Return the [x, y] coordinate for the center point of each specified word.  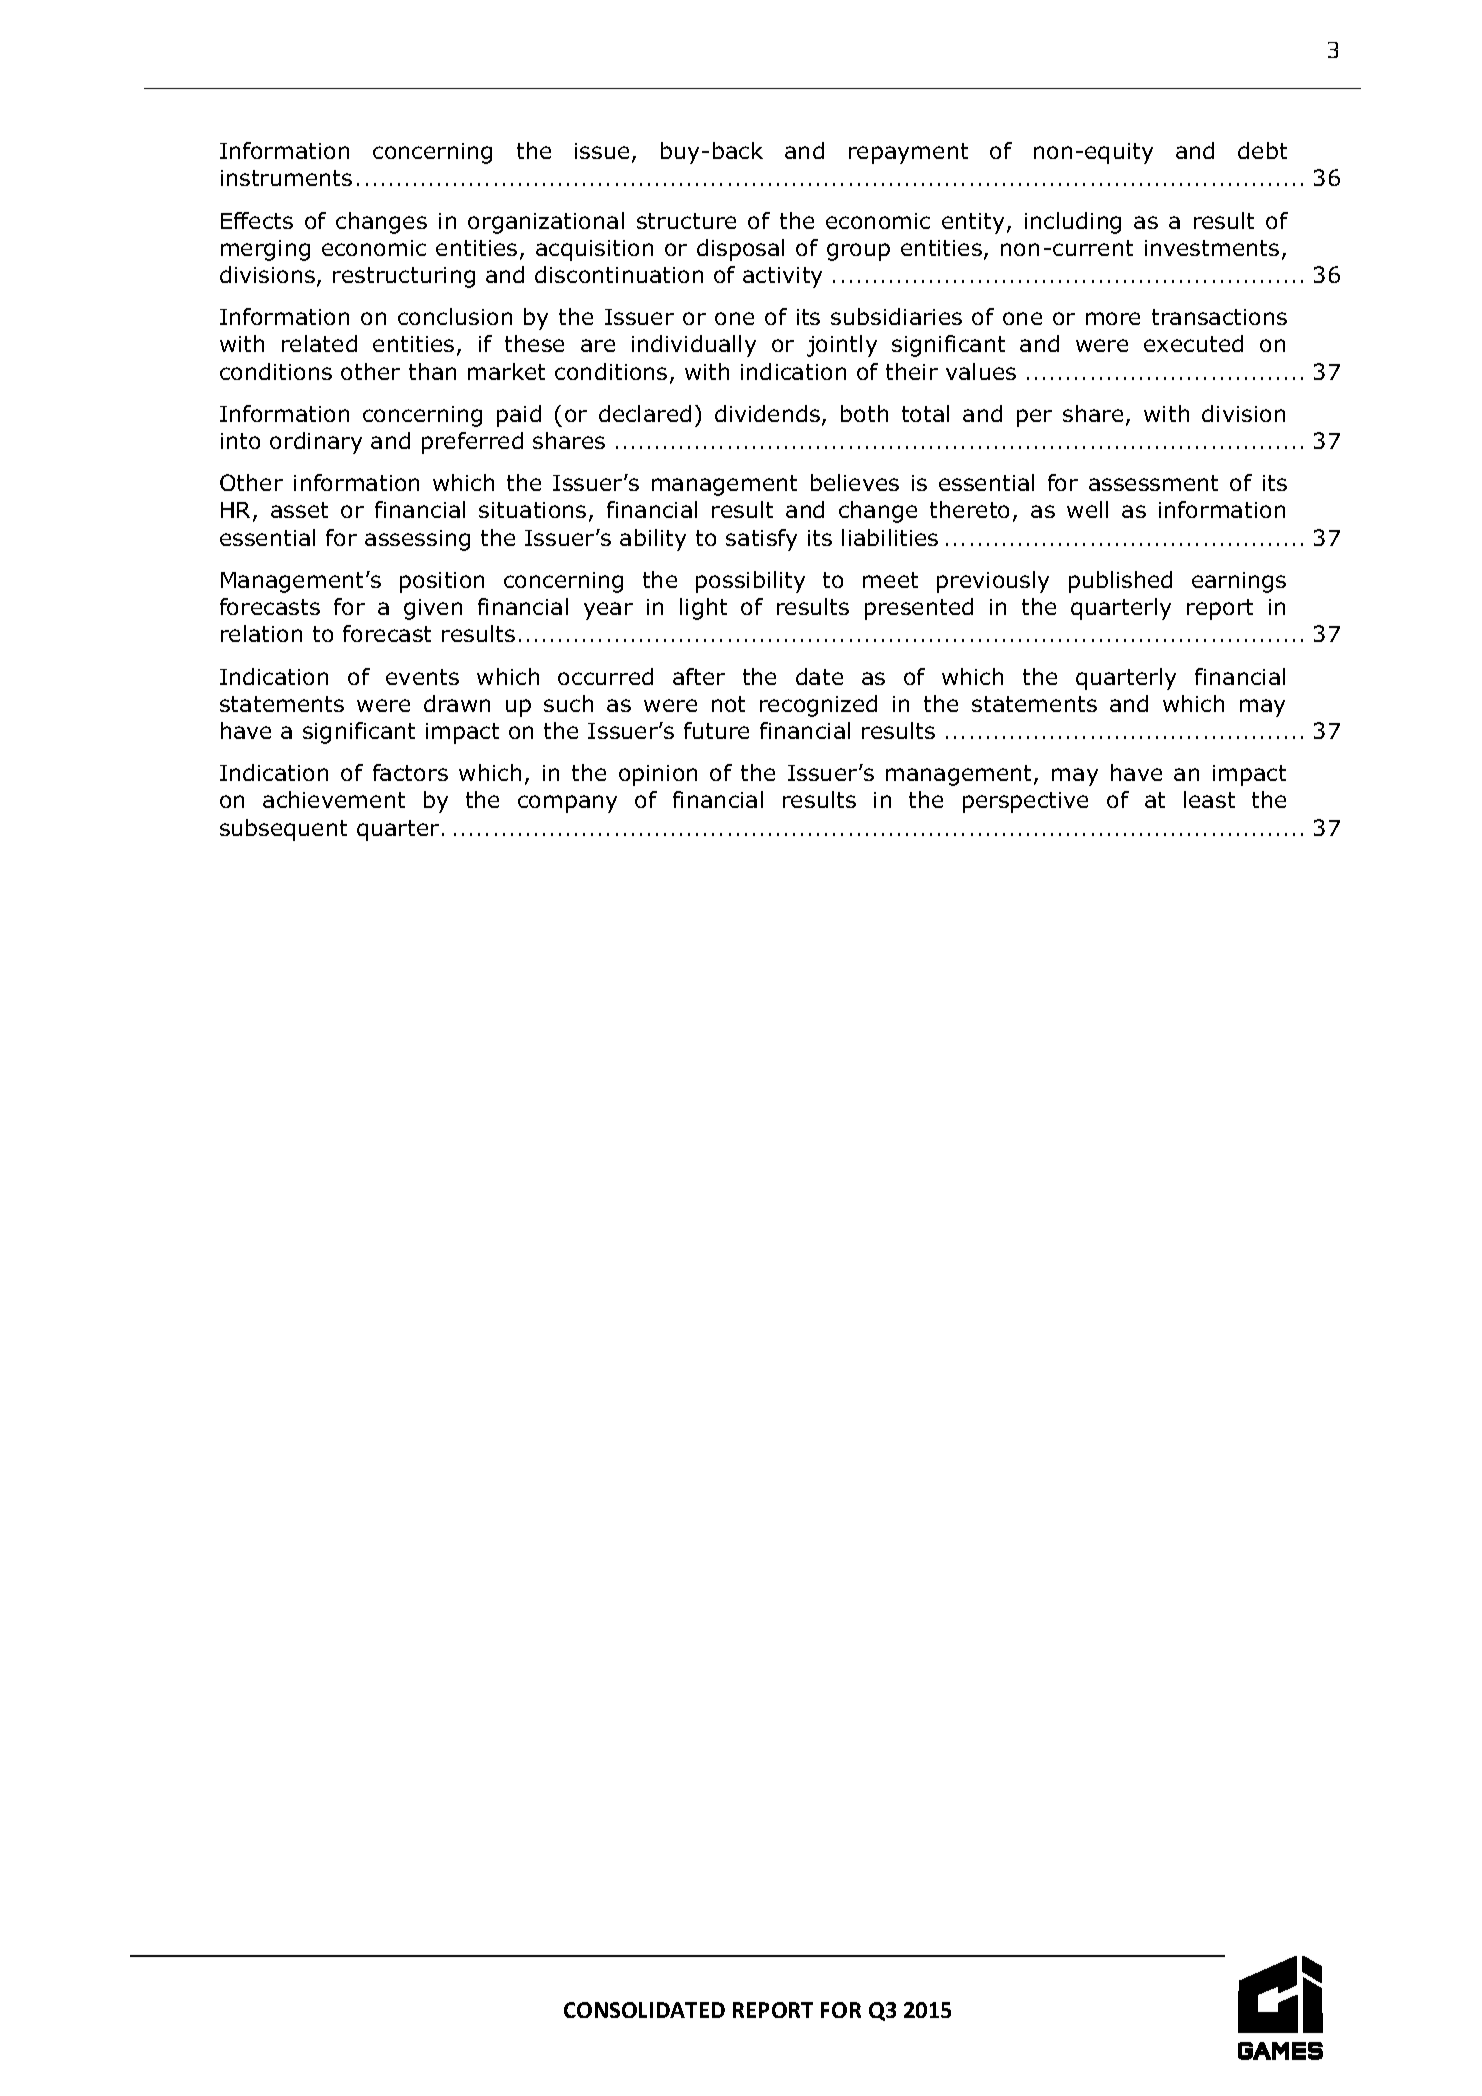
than [432, 371]
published [1120, 582]
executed [1193, 343]
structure [686, 221]
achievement [334, 799]
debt [1262, 150]
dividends [769, 415]
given [433, 609]
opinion [658, 775]
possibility [750, 582]
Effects [257, 220]
